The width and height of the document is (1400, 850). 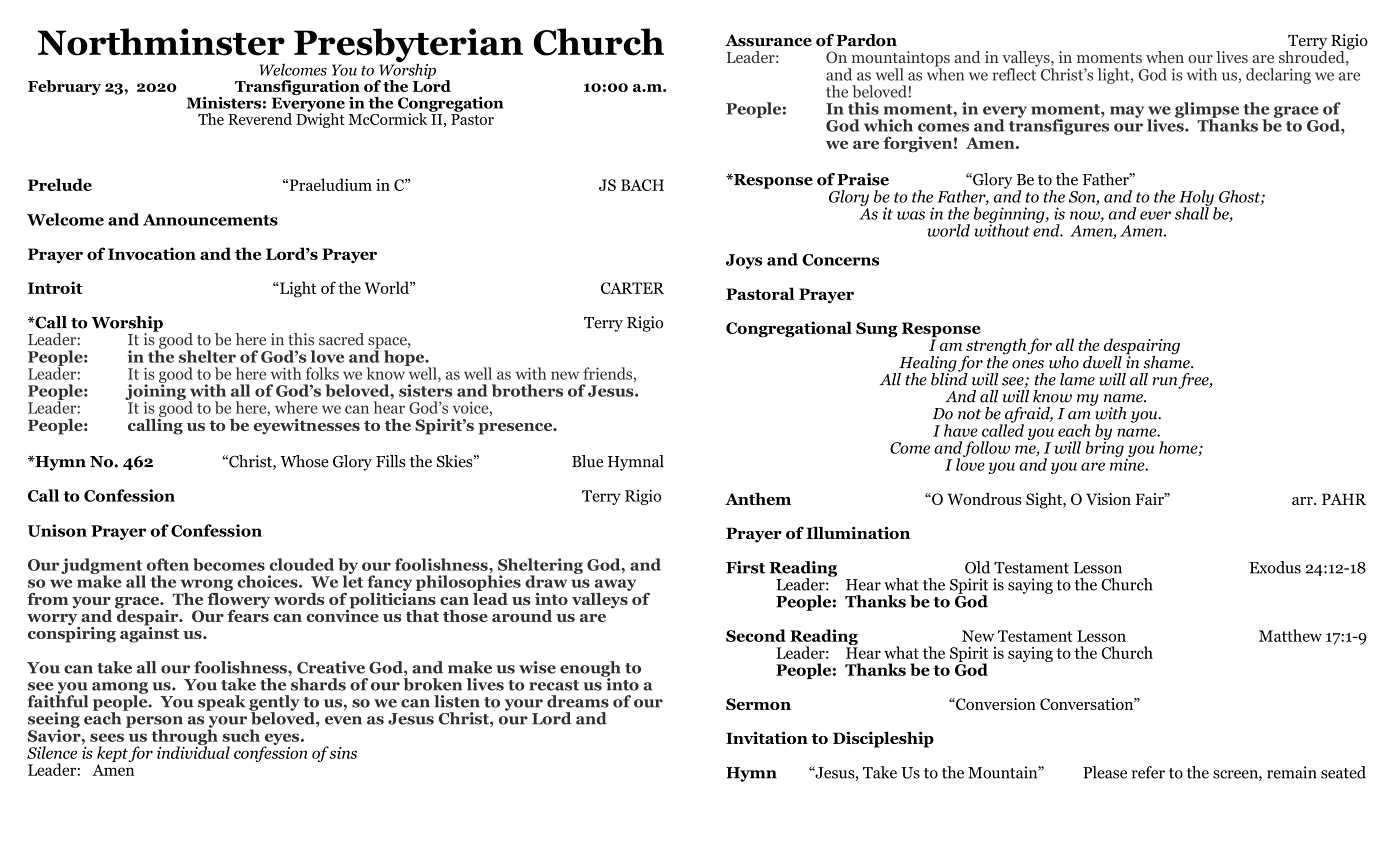 I want to click on joining, so click(x=155, y=392).
